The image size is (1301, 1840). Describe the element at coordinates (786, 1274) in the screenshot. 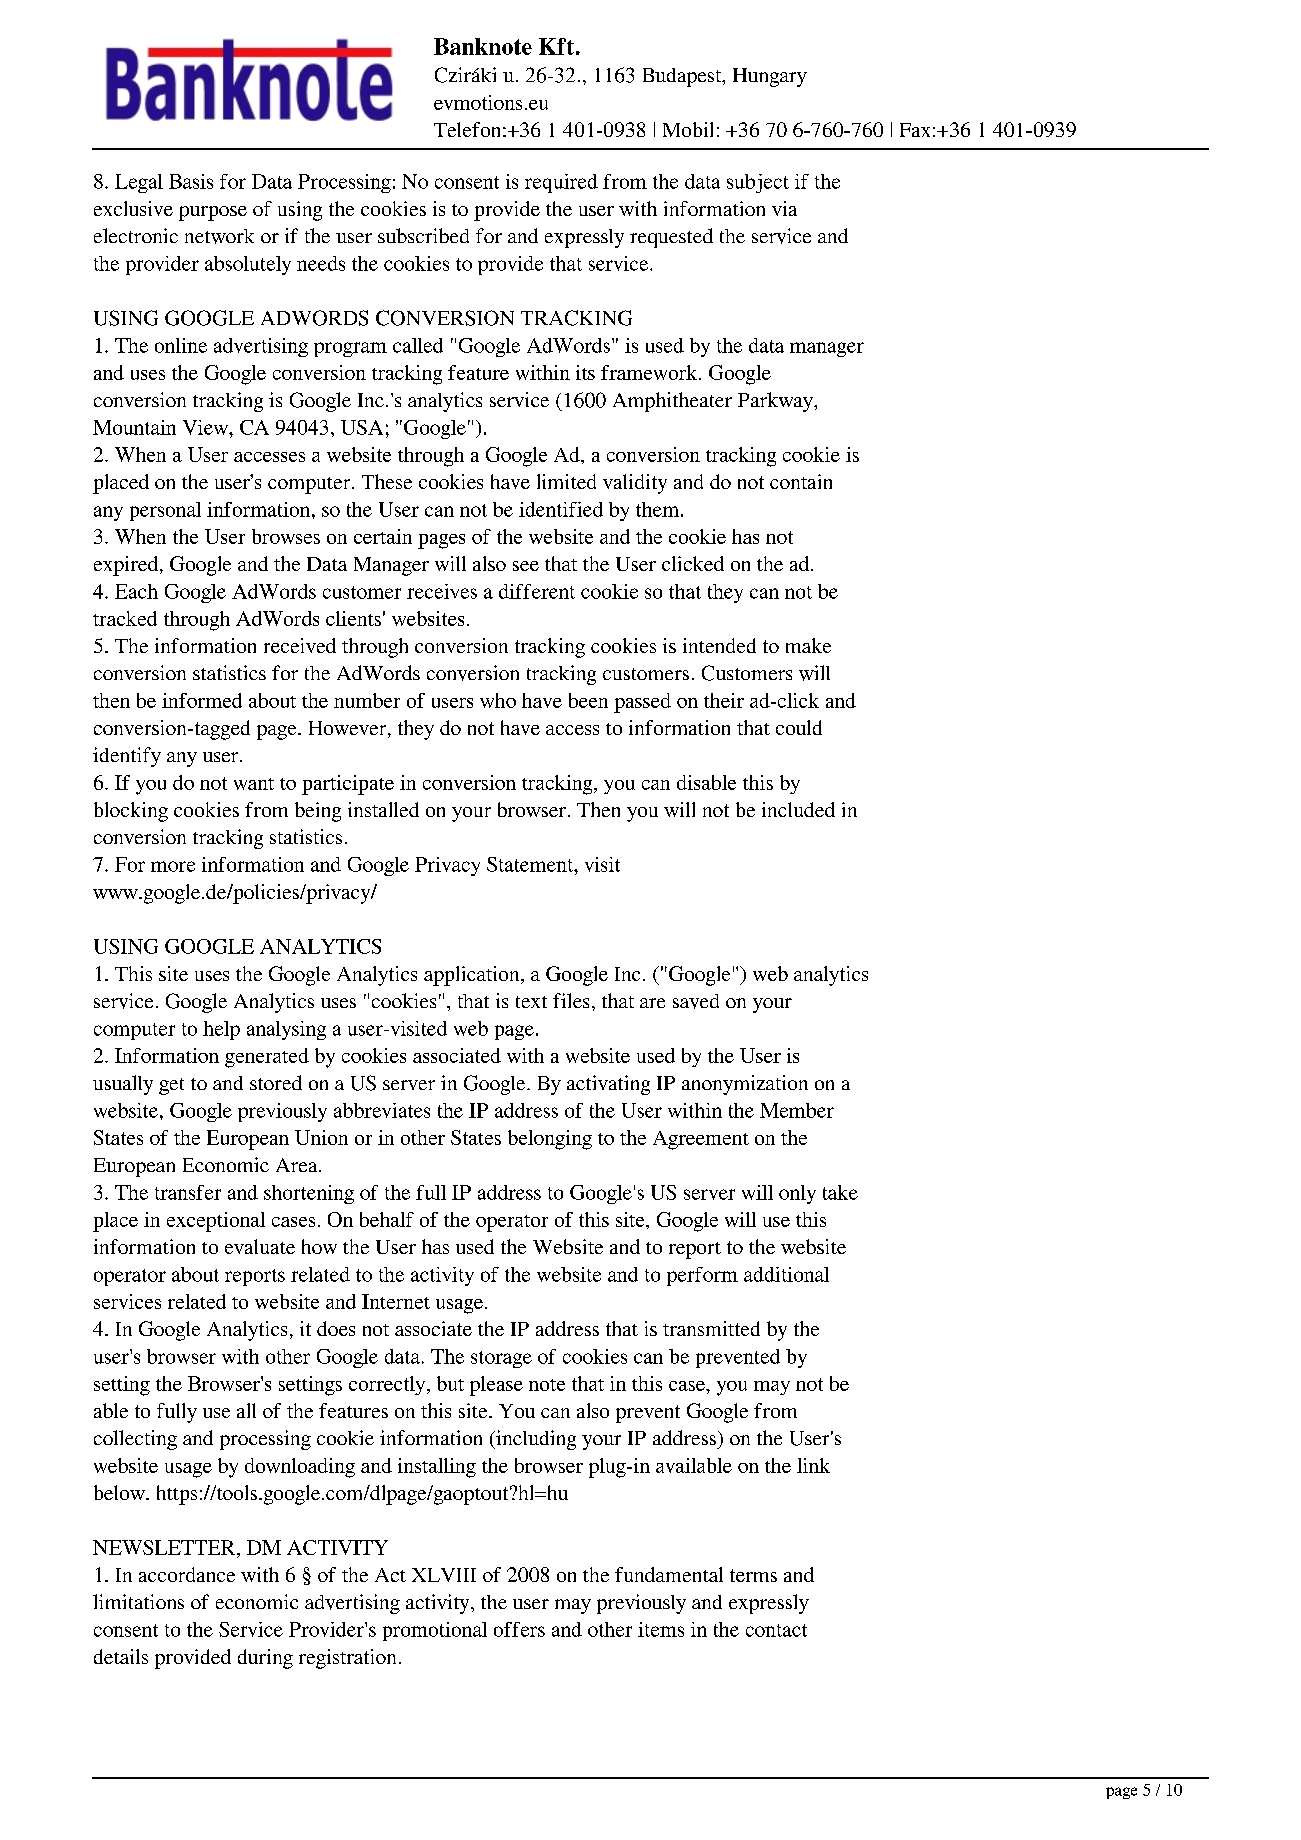

I see `additional` at that location.
